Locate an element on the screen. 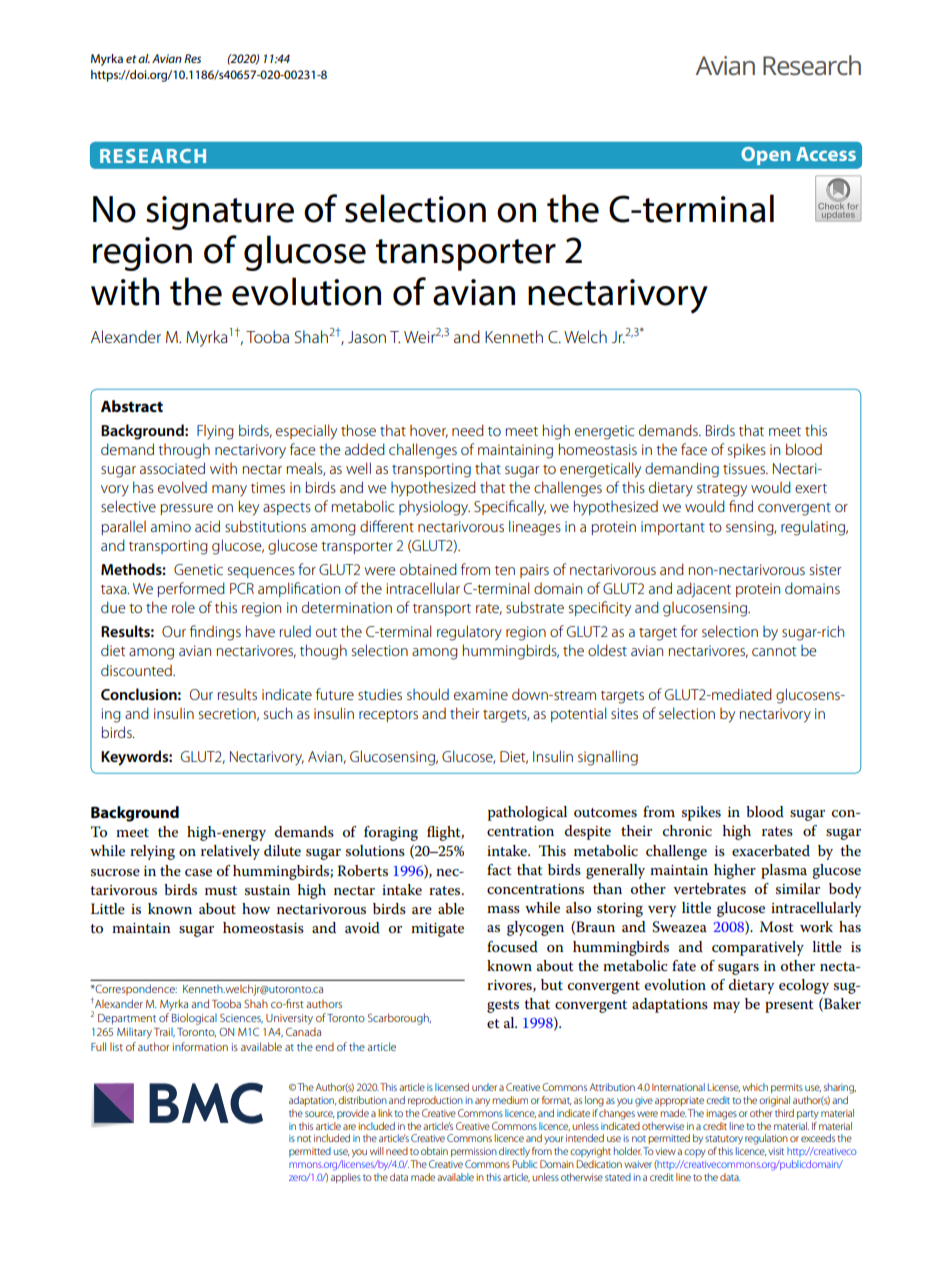  Most is located at coordinates (777, 926).
